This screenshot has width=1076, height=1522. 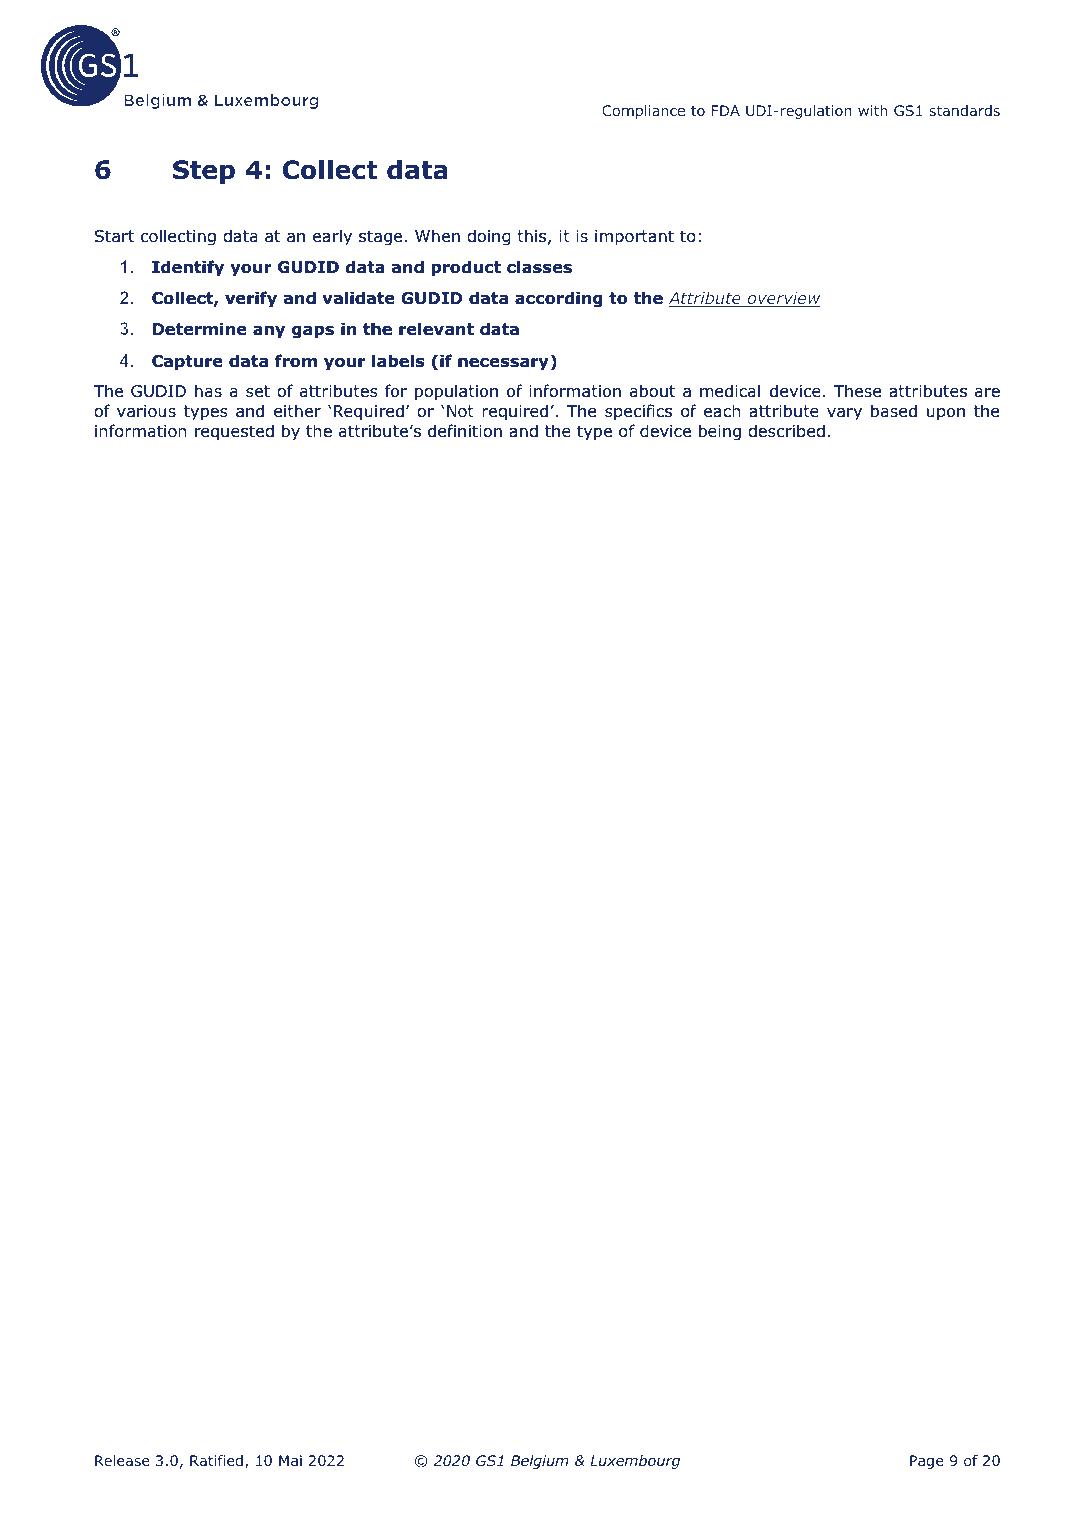 What do you see at coordinates (465, 431) in the screenshot?
I see `definition` at bounding box center [465, 431].
